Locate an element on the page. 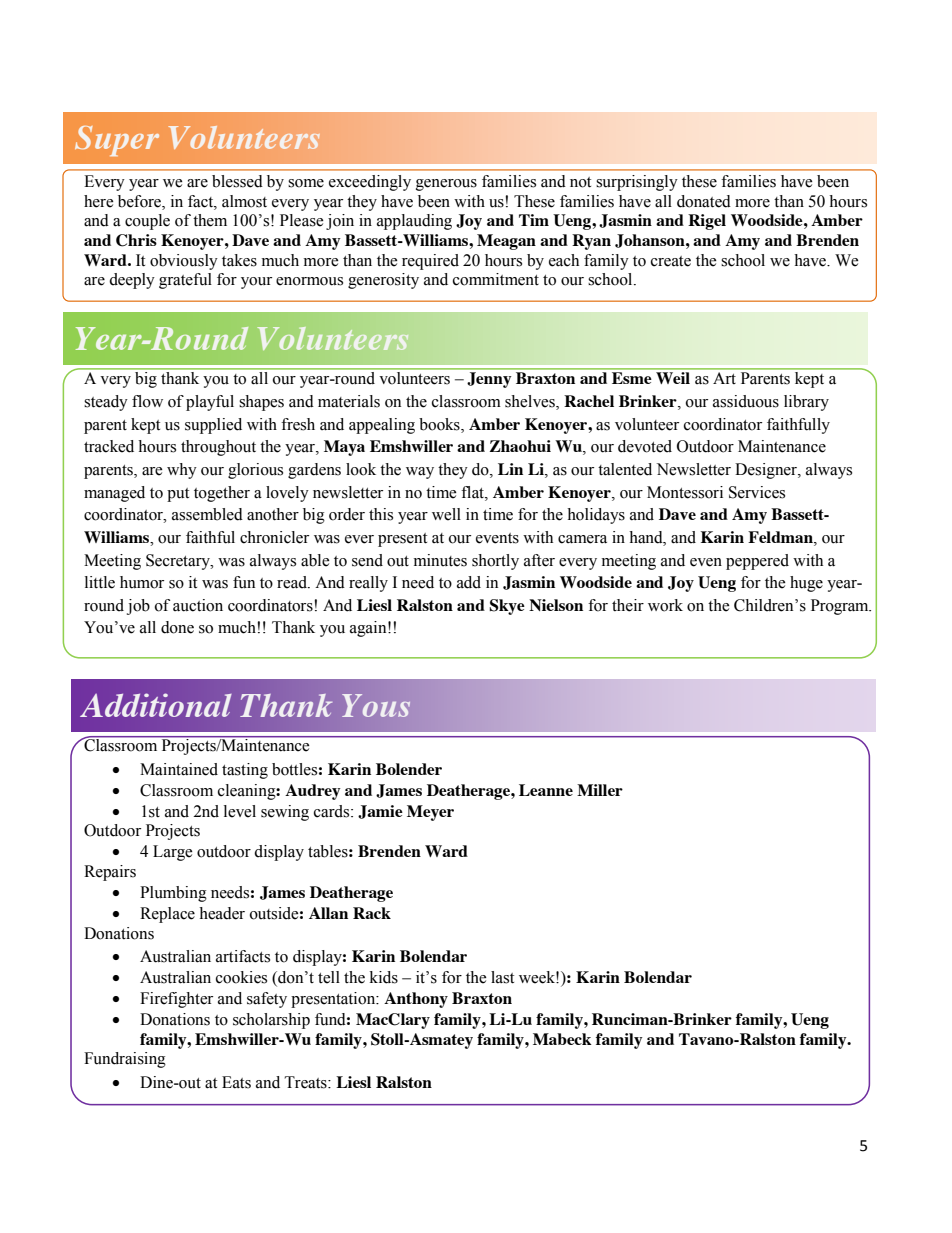  donated is located at coordinates (704, 201).
